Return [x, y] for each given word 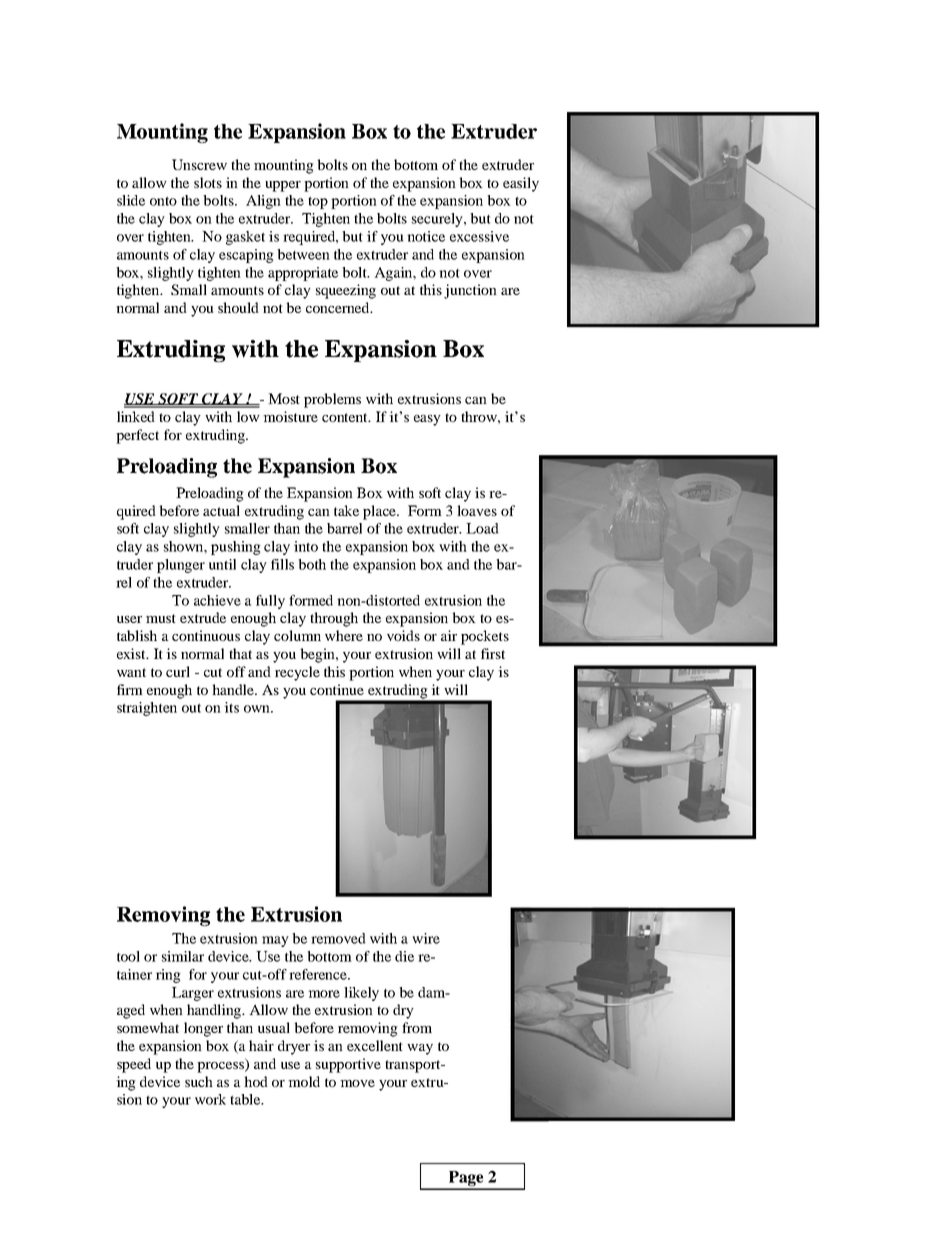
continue [337, 689]
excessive [479, 236]
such [199, 1081]
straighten [147, 709]
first [493, 653]
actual [221, 510]
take [346, 510]
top [318, 202]
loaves [477, 510]
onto [163, 201]
